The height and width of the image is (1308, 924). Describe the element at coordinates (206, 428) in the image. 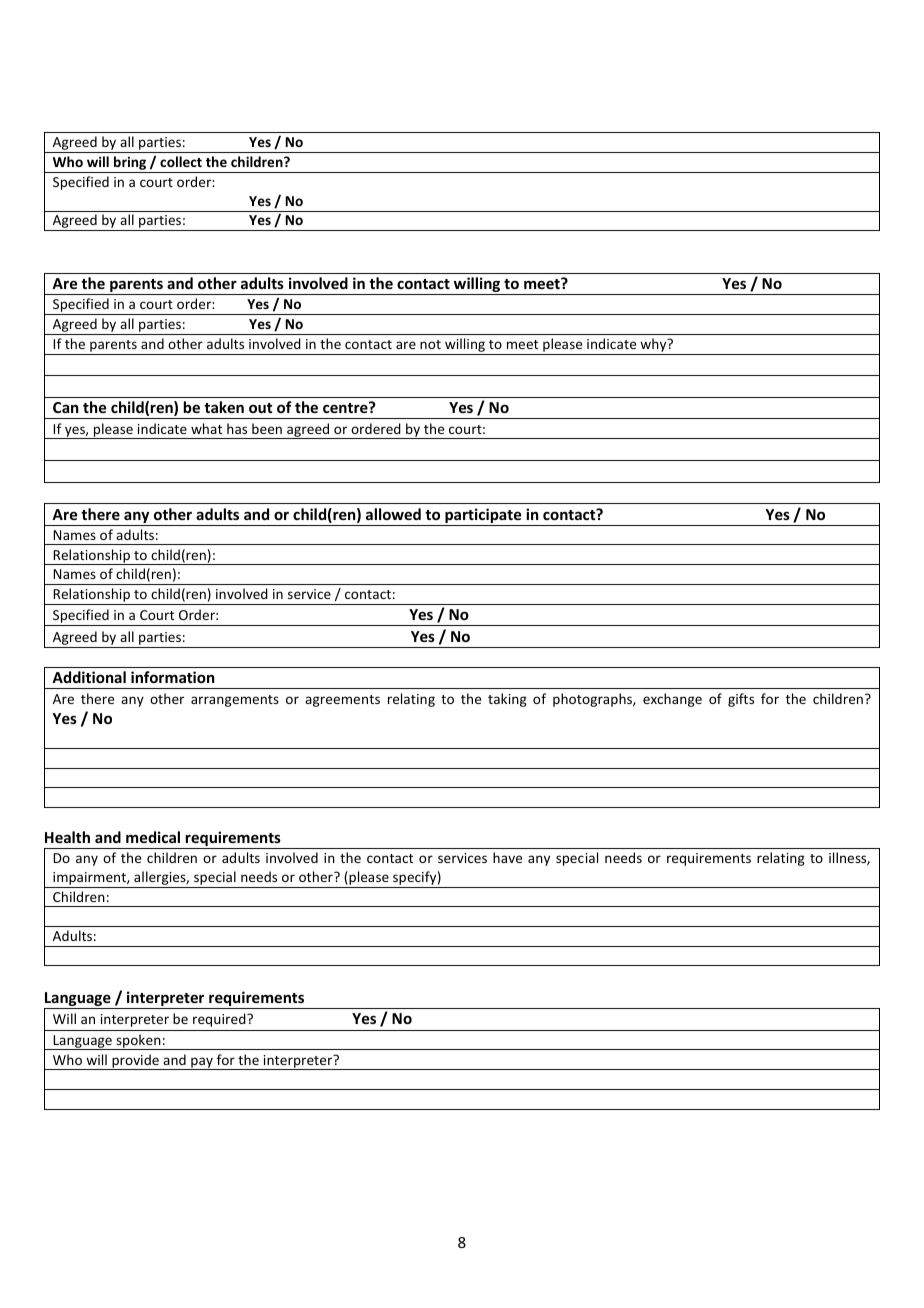

I see `what` at that location.
